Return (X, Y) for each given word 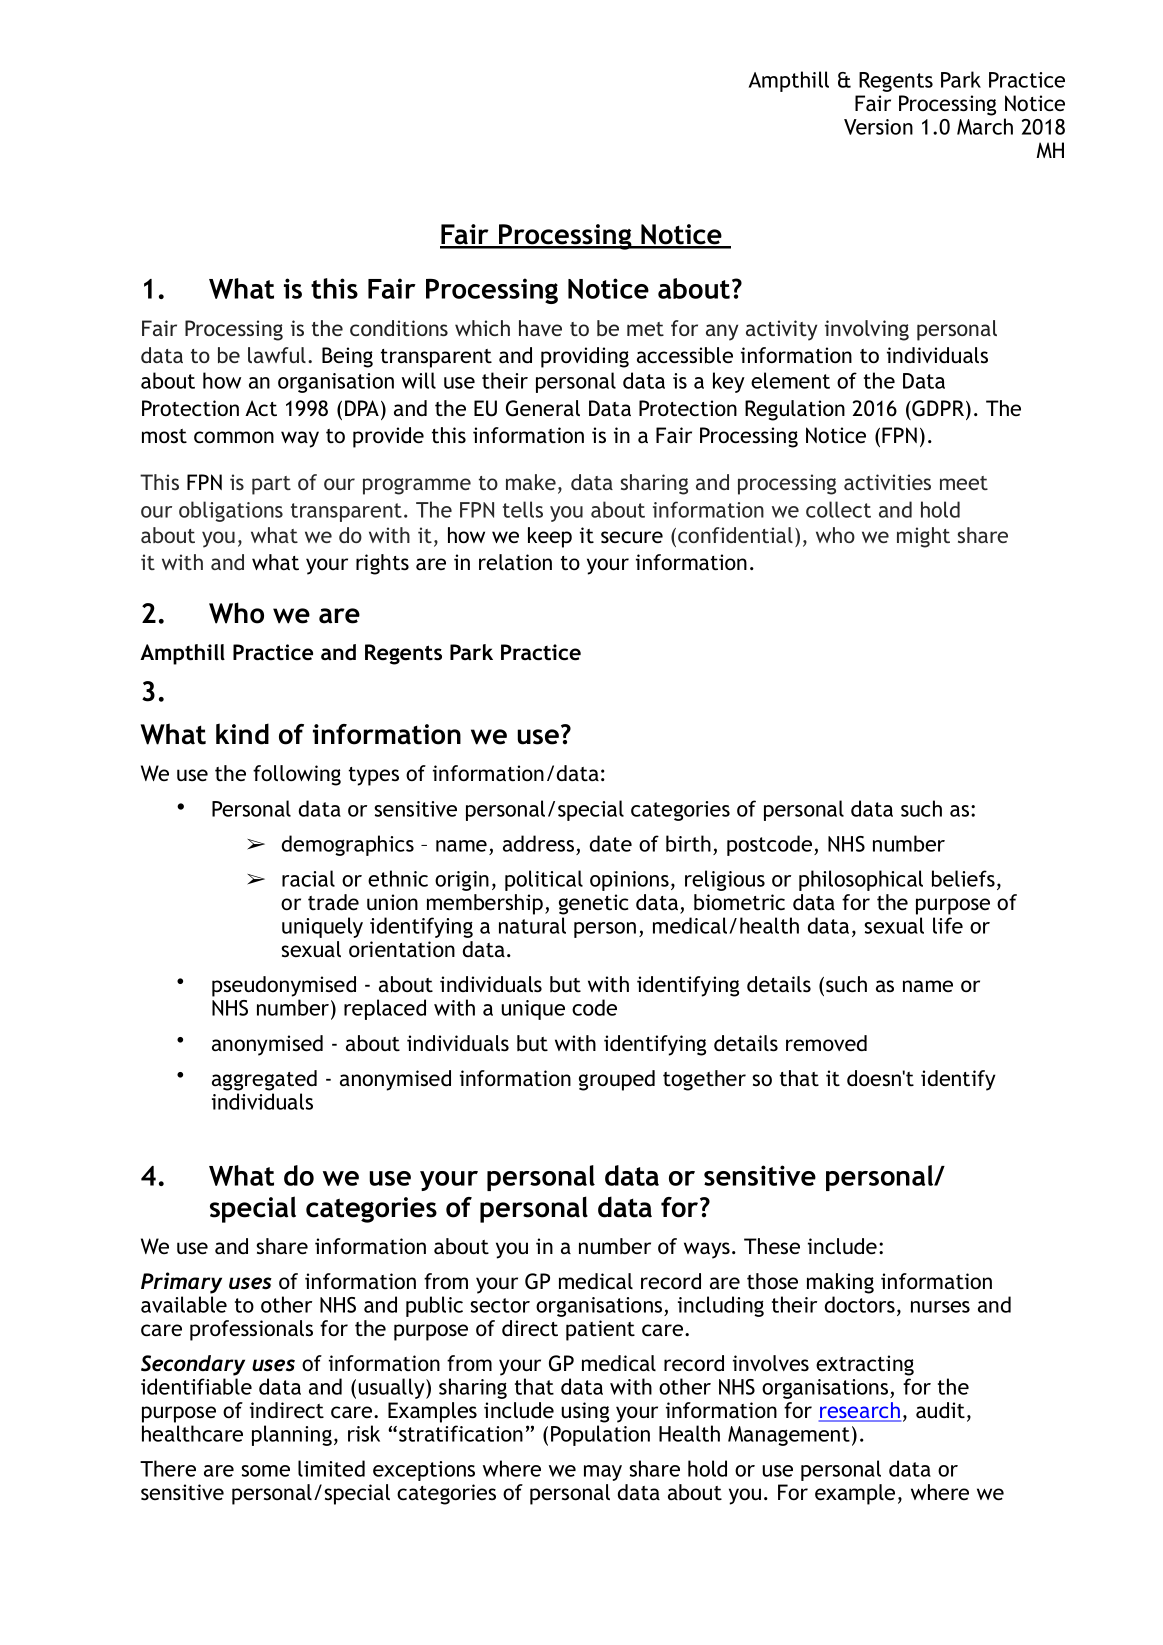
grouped (617, 1080)
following (297, 775)
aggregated (264, 1080)
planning (292, 1435)
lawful (277, 355)
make (531, 482)
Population (600, 1435)
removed (826, 1043)
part (271, 485)
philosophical (861, 880)
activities (887, 482)
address (538, 843)
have (540, 328)
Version (878, 127)
